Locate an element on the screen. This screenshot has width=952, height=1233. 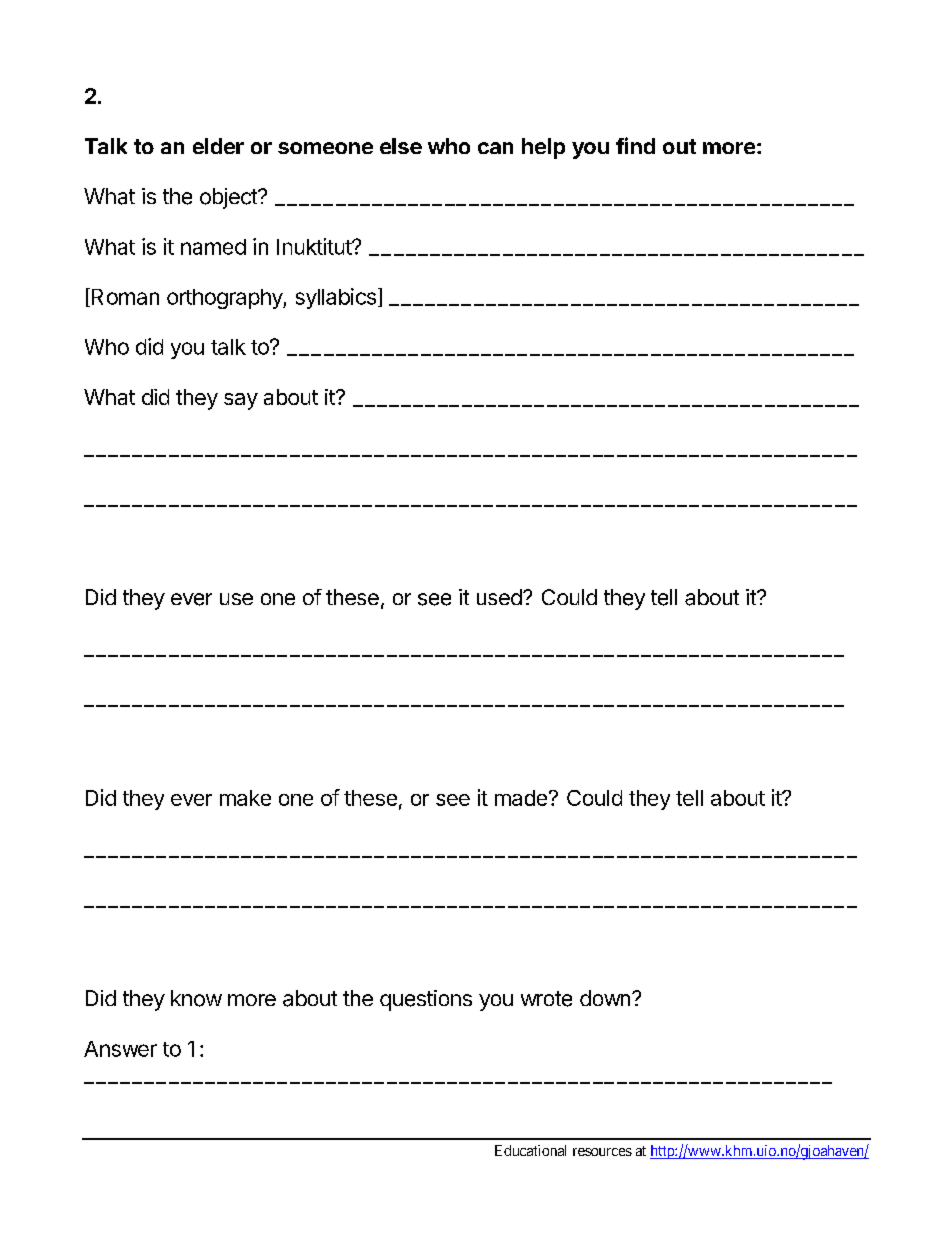
elder is located at coordinates (218, 146).
